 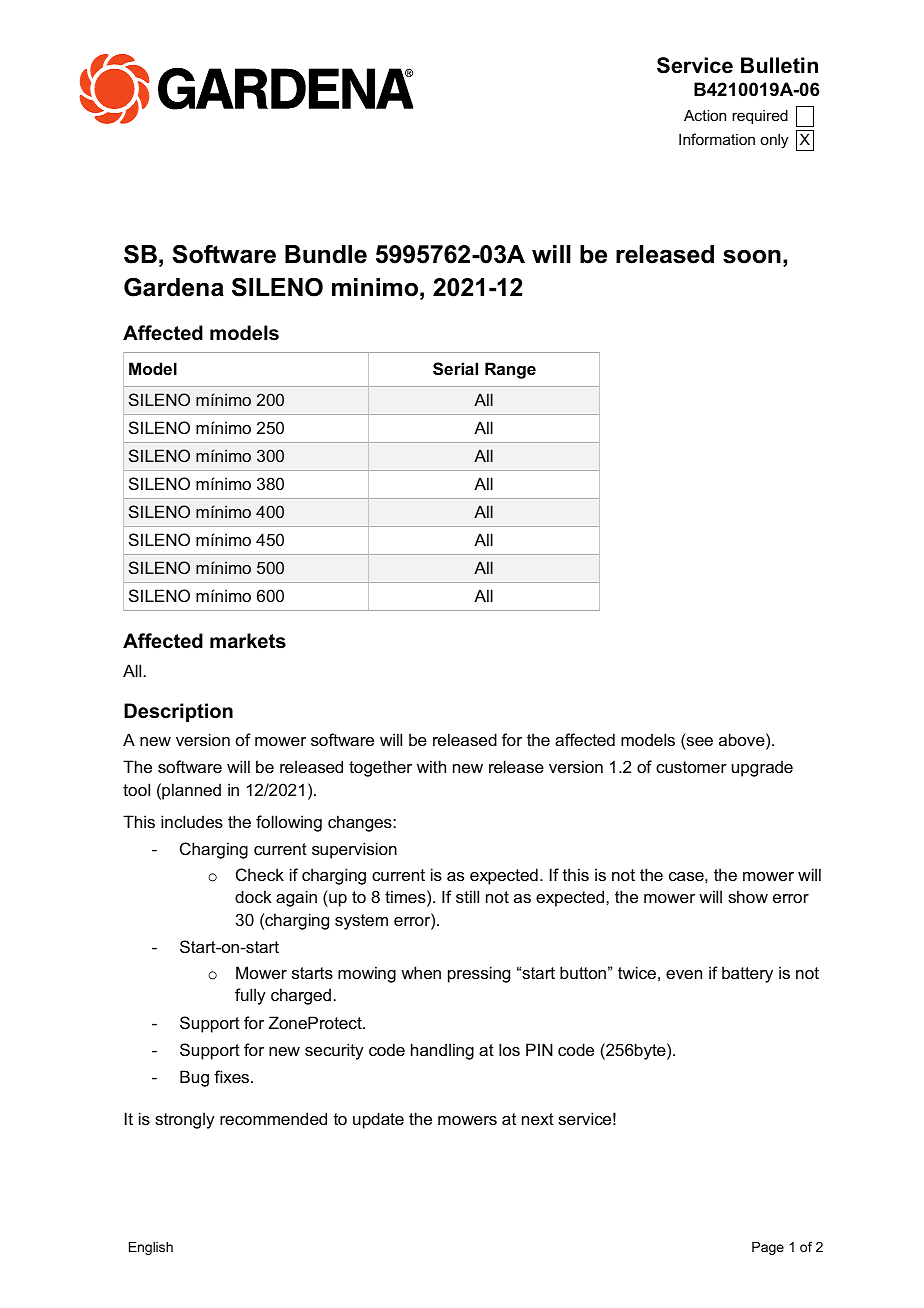 What do you see at coordinates (248, 641) in the page?
I see `markets` at bounding box center [248, 641].
